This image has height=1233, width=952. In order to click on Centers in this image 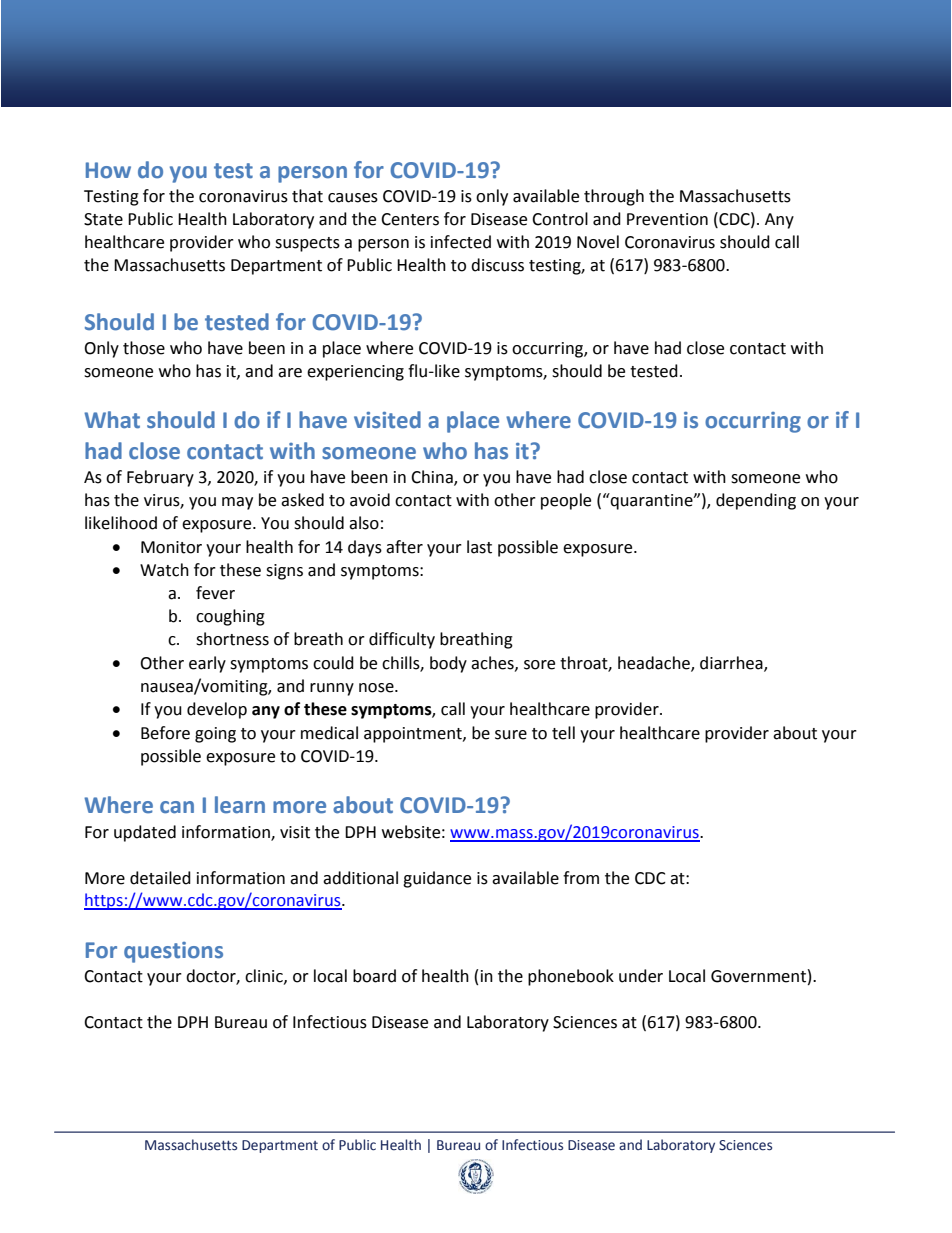, I will do `click(410, 219)`.
